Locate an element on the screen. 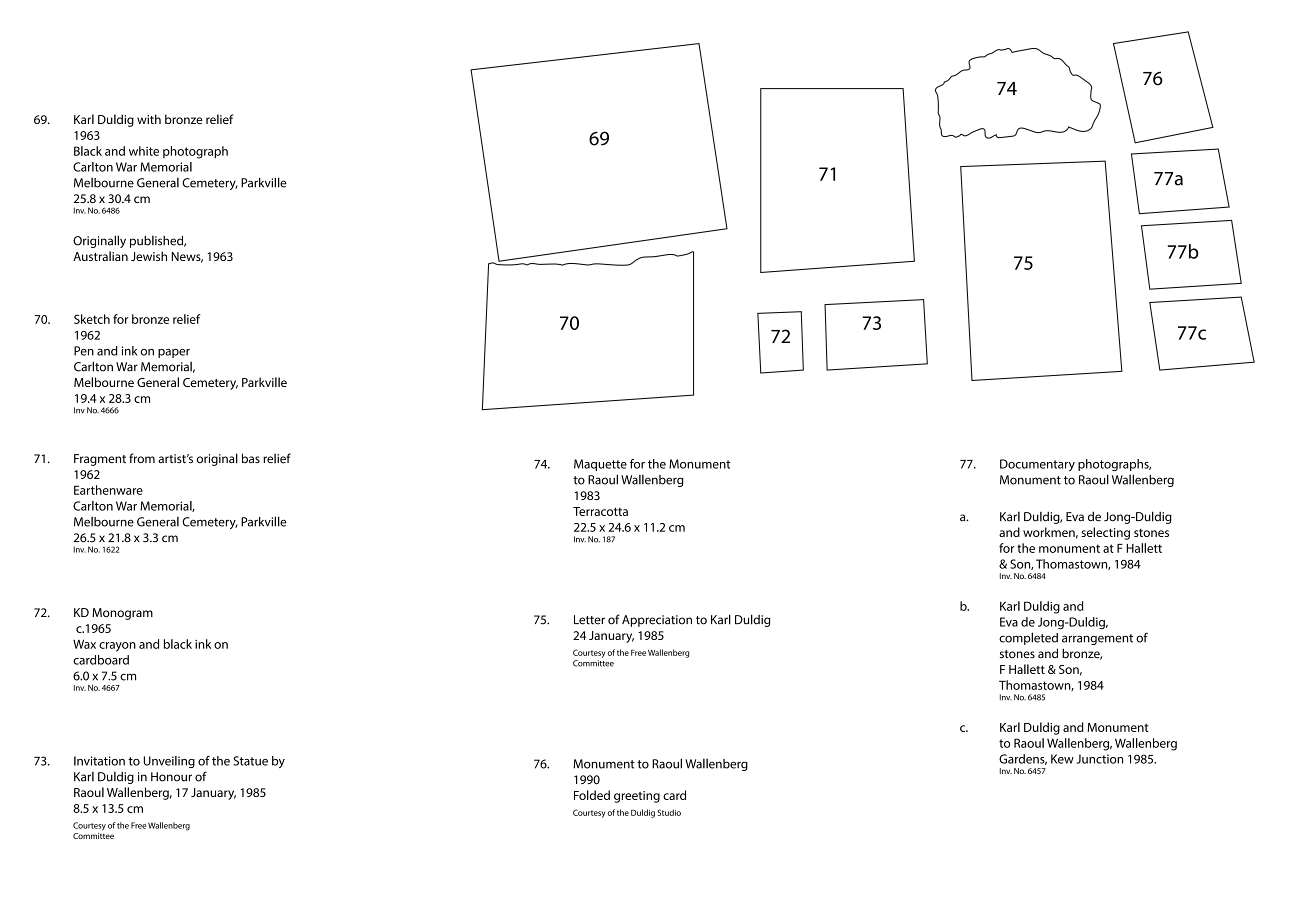 The width and height of the screenshot is (1308, 924). with is located at coordinates (149, 119).
